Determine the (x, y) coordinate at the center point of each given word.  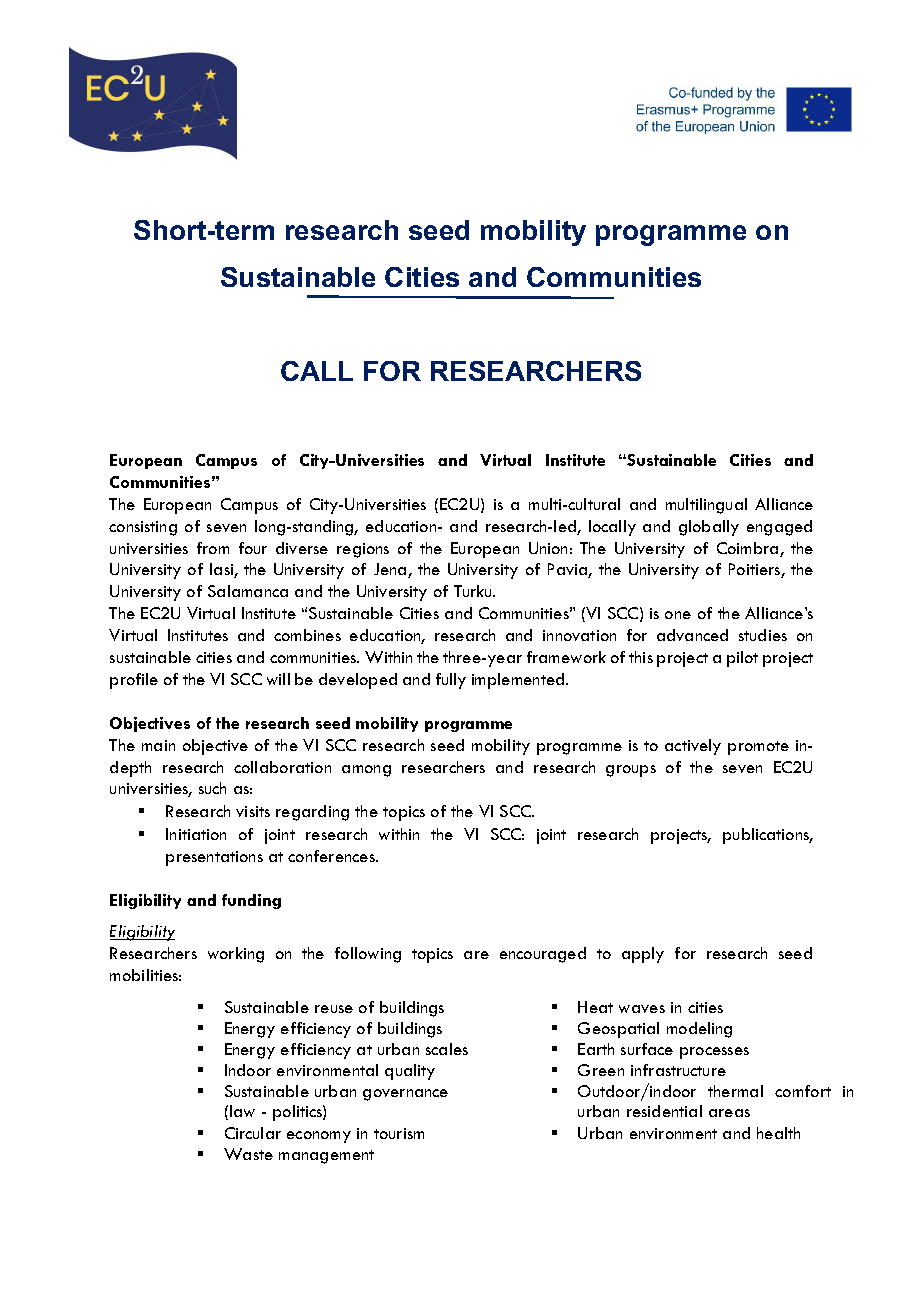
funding (251, 901)
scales (447, 1049)
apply (643, 955)
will (278, 679)
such (212, 788)
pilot (742, 659)
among (366, 771)
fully (451, 681)
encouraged (543, 955)
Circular (253, 1133)
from (213, 548)
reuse (334, 1009)
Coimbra (749, 549)
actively (693, 747)
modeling (699, 1030)
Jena (391, 570)
